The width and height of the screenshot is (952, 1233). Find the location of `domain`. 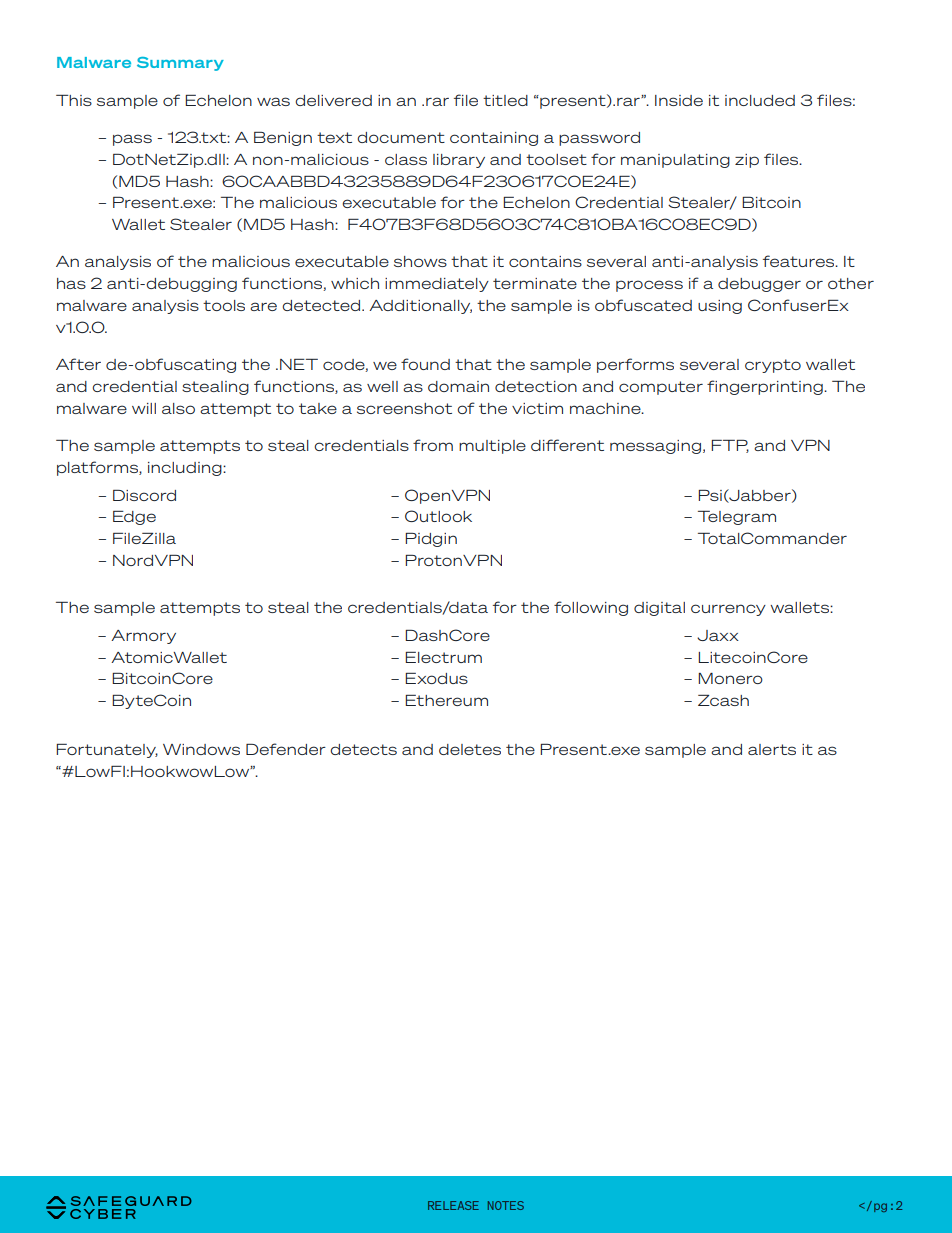

domain is located at coordinates (458, 386).
